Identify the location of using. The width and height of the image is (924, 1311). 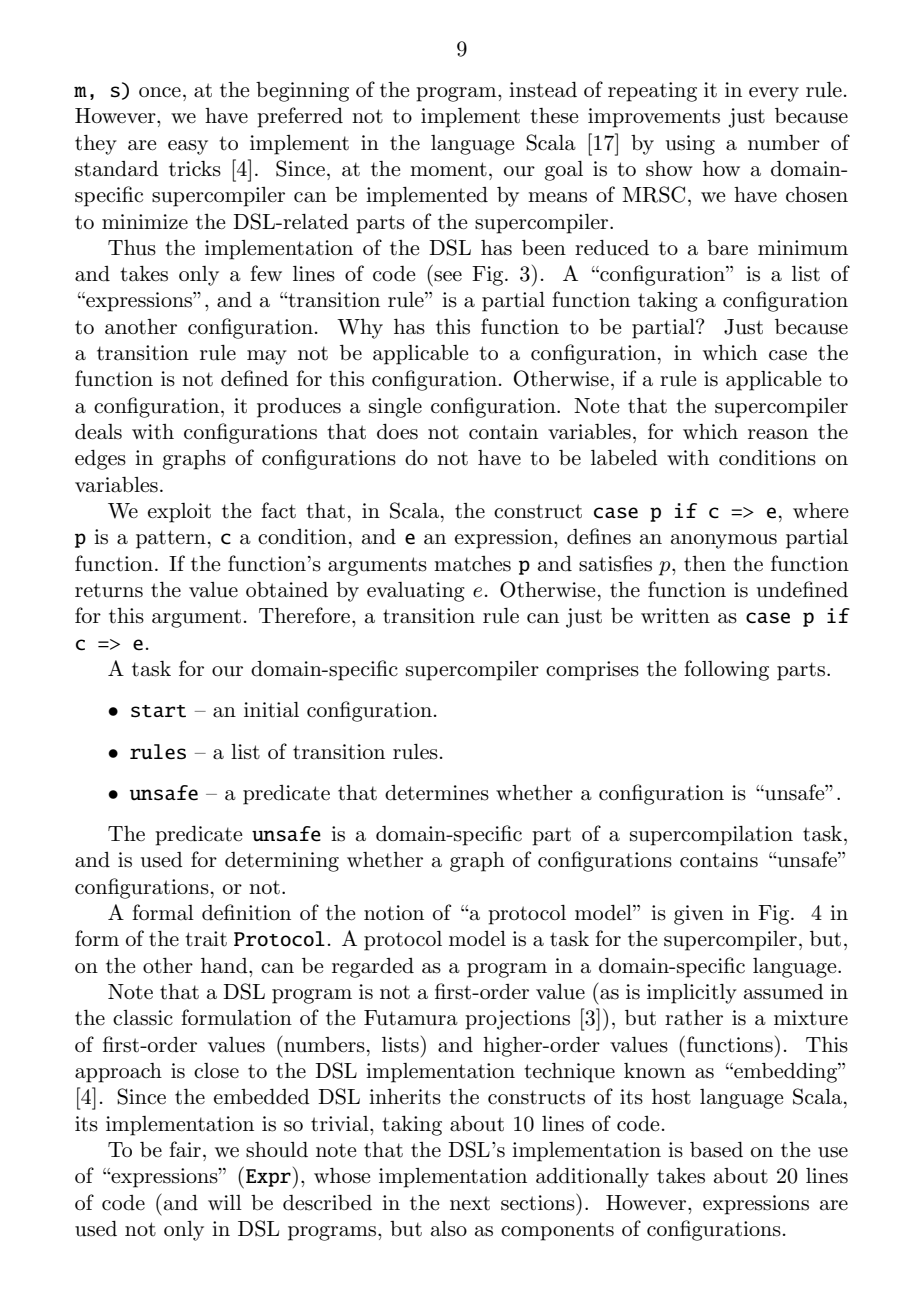
(690, 145).
